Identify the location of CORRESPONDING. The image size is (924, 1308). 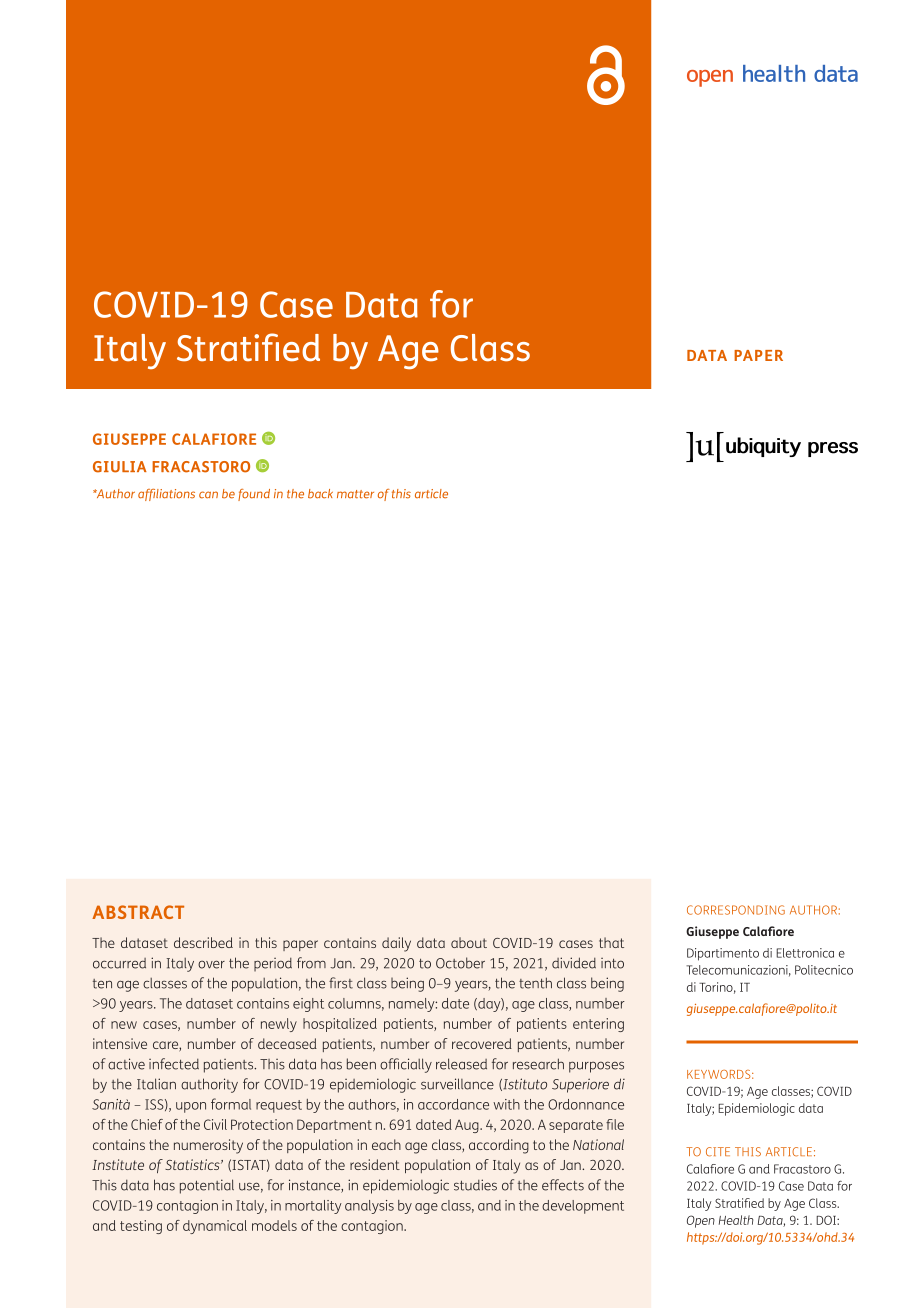
(736, 910).
